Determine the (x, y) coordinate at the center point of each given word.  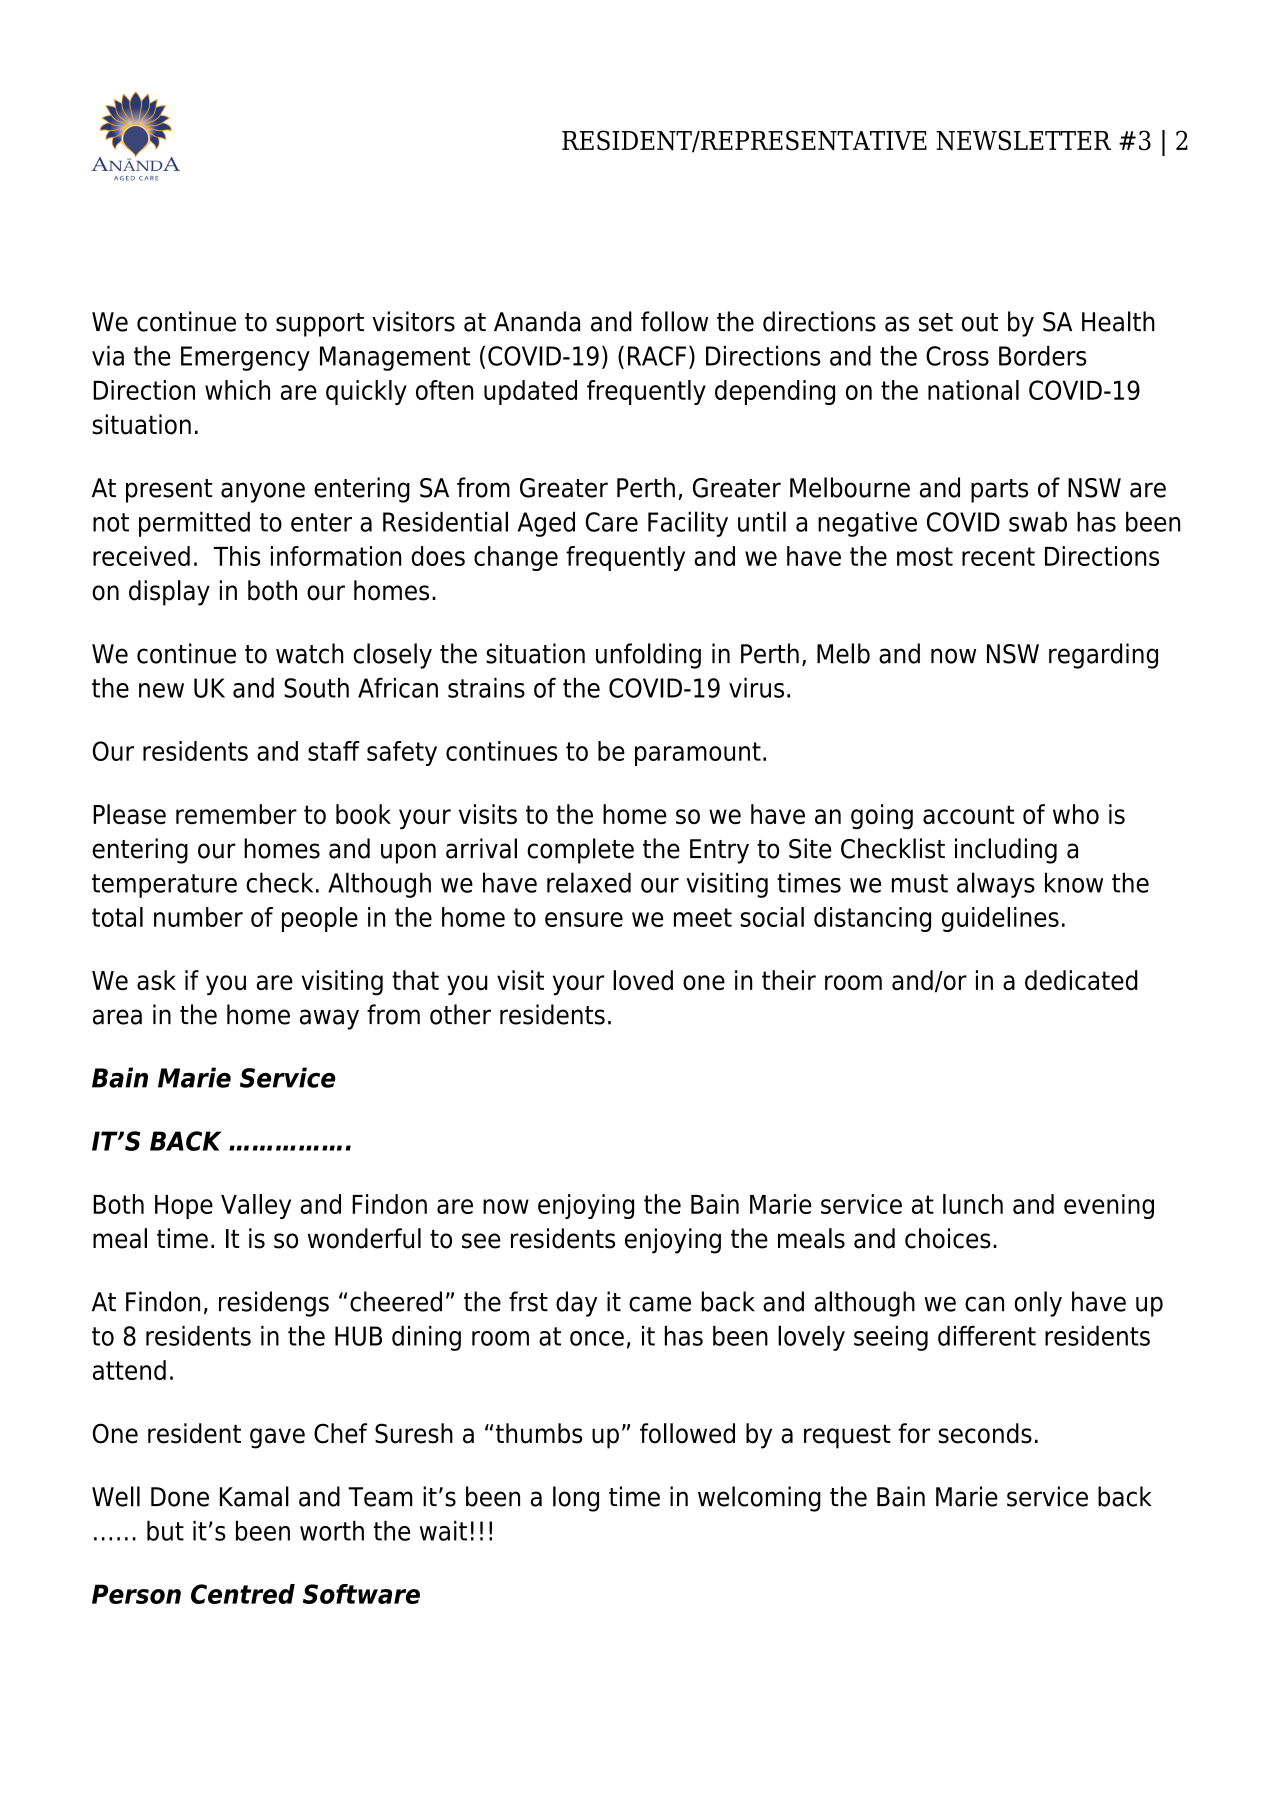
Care (611, 522)
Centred (243, 1594)
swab (1038, 521)
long (576, 1499)
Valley (256, 1206)
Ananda (537, 321)
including (1006, 851)
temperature (164, 886)
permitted (194, 524)
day (576, 1304)
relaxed (589, 882)
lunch (973, 1204)
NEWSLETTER (1023, 140)
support (320, 325)
